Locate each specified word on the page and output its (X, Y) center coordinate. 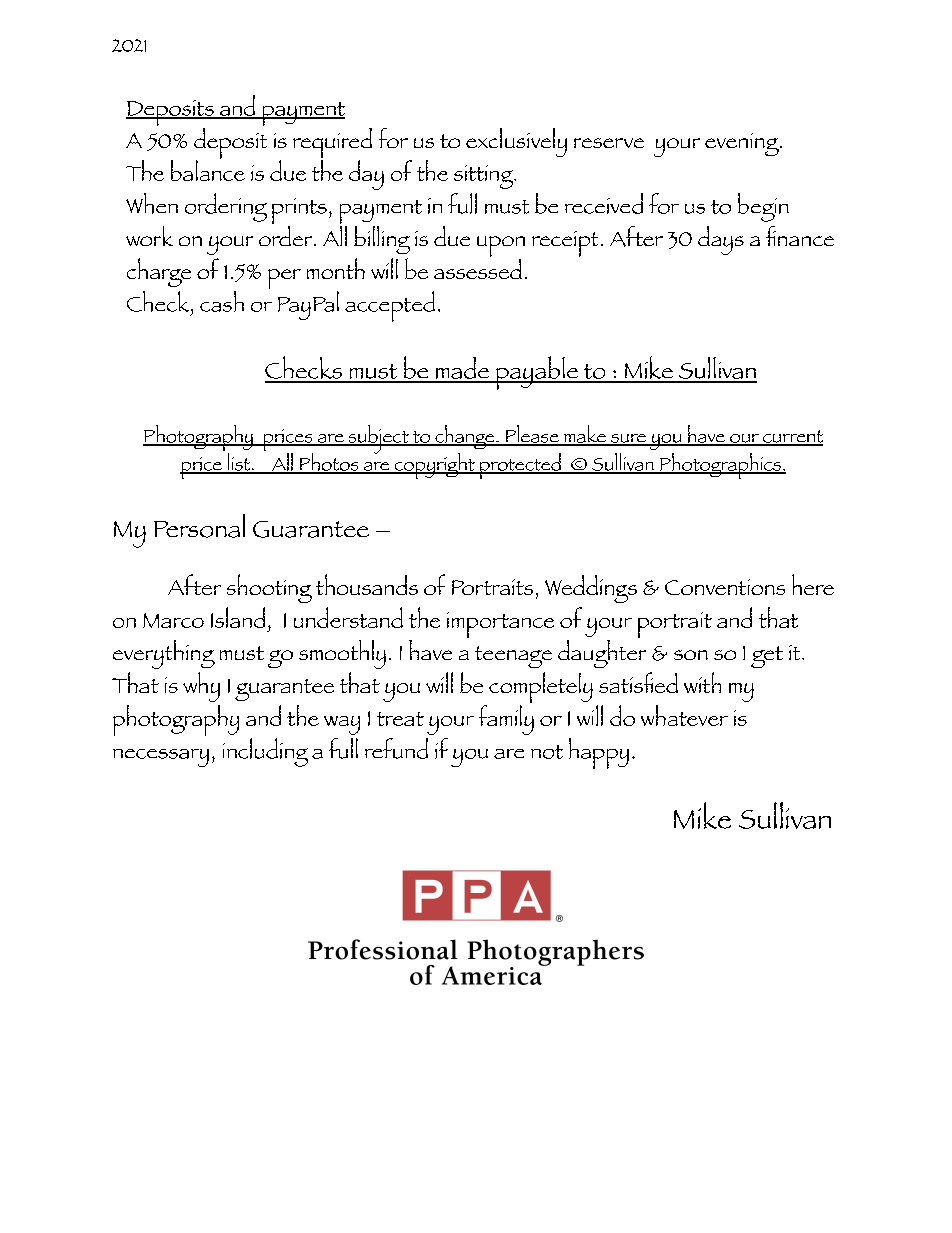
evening (743, 144)
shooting (269, 588)
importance (500, 625)
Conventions (725, 587)
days (721, 240)
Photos (329, 463)
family (506, 720)
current (792, 437)
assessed (478, 267)
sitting (485, 177)
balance (208, 169)
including (265, 752)
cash (222, 301)
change (465, 437)
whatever (684, 715)
